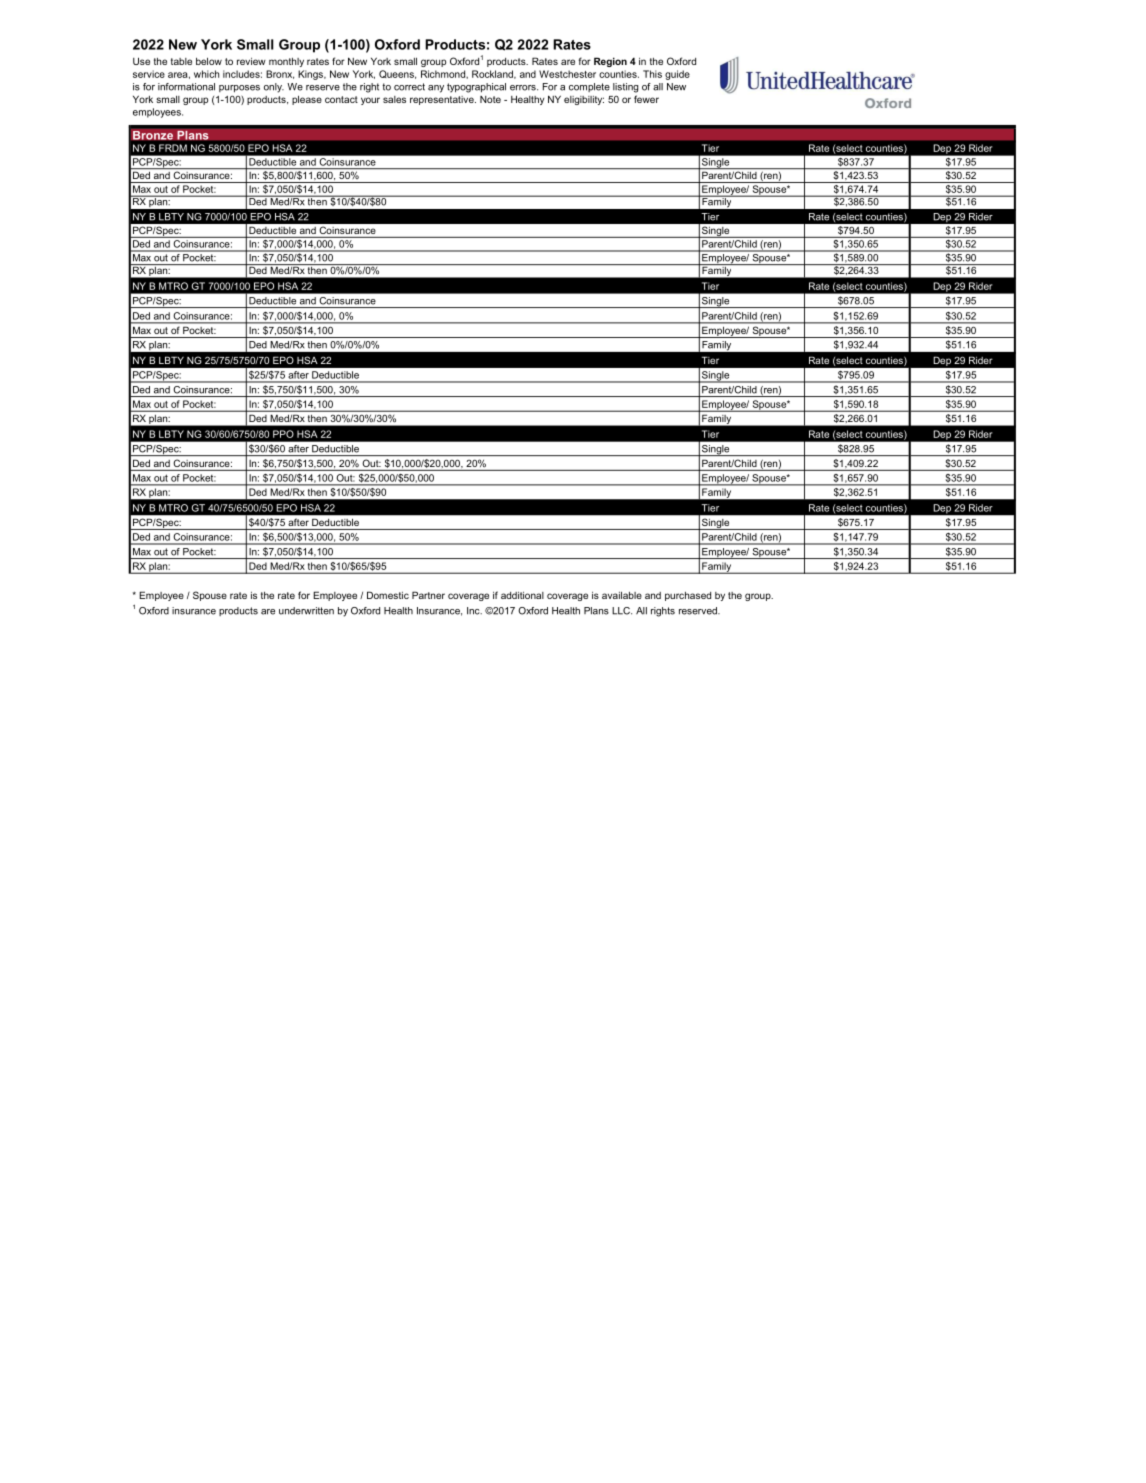 The width and height of the page is (1146, 1483). Describe the element at coordinates (370, 101) in the page. I see `your` at that location.
